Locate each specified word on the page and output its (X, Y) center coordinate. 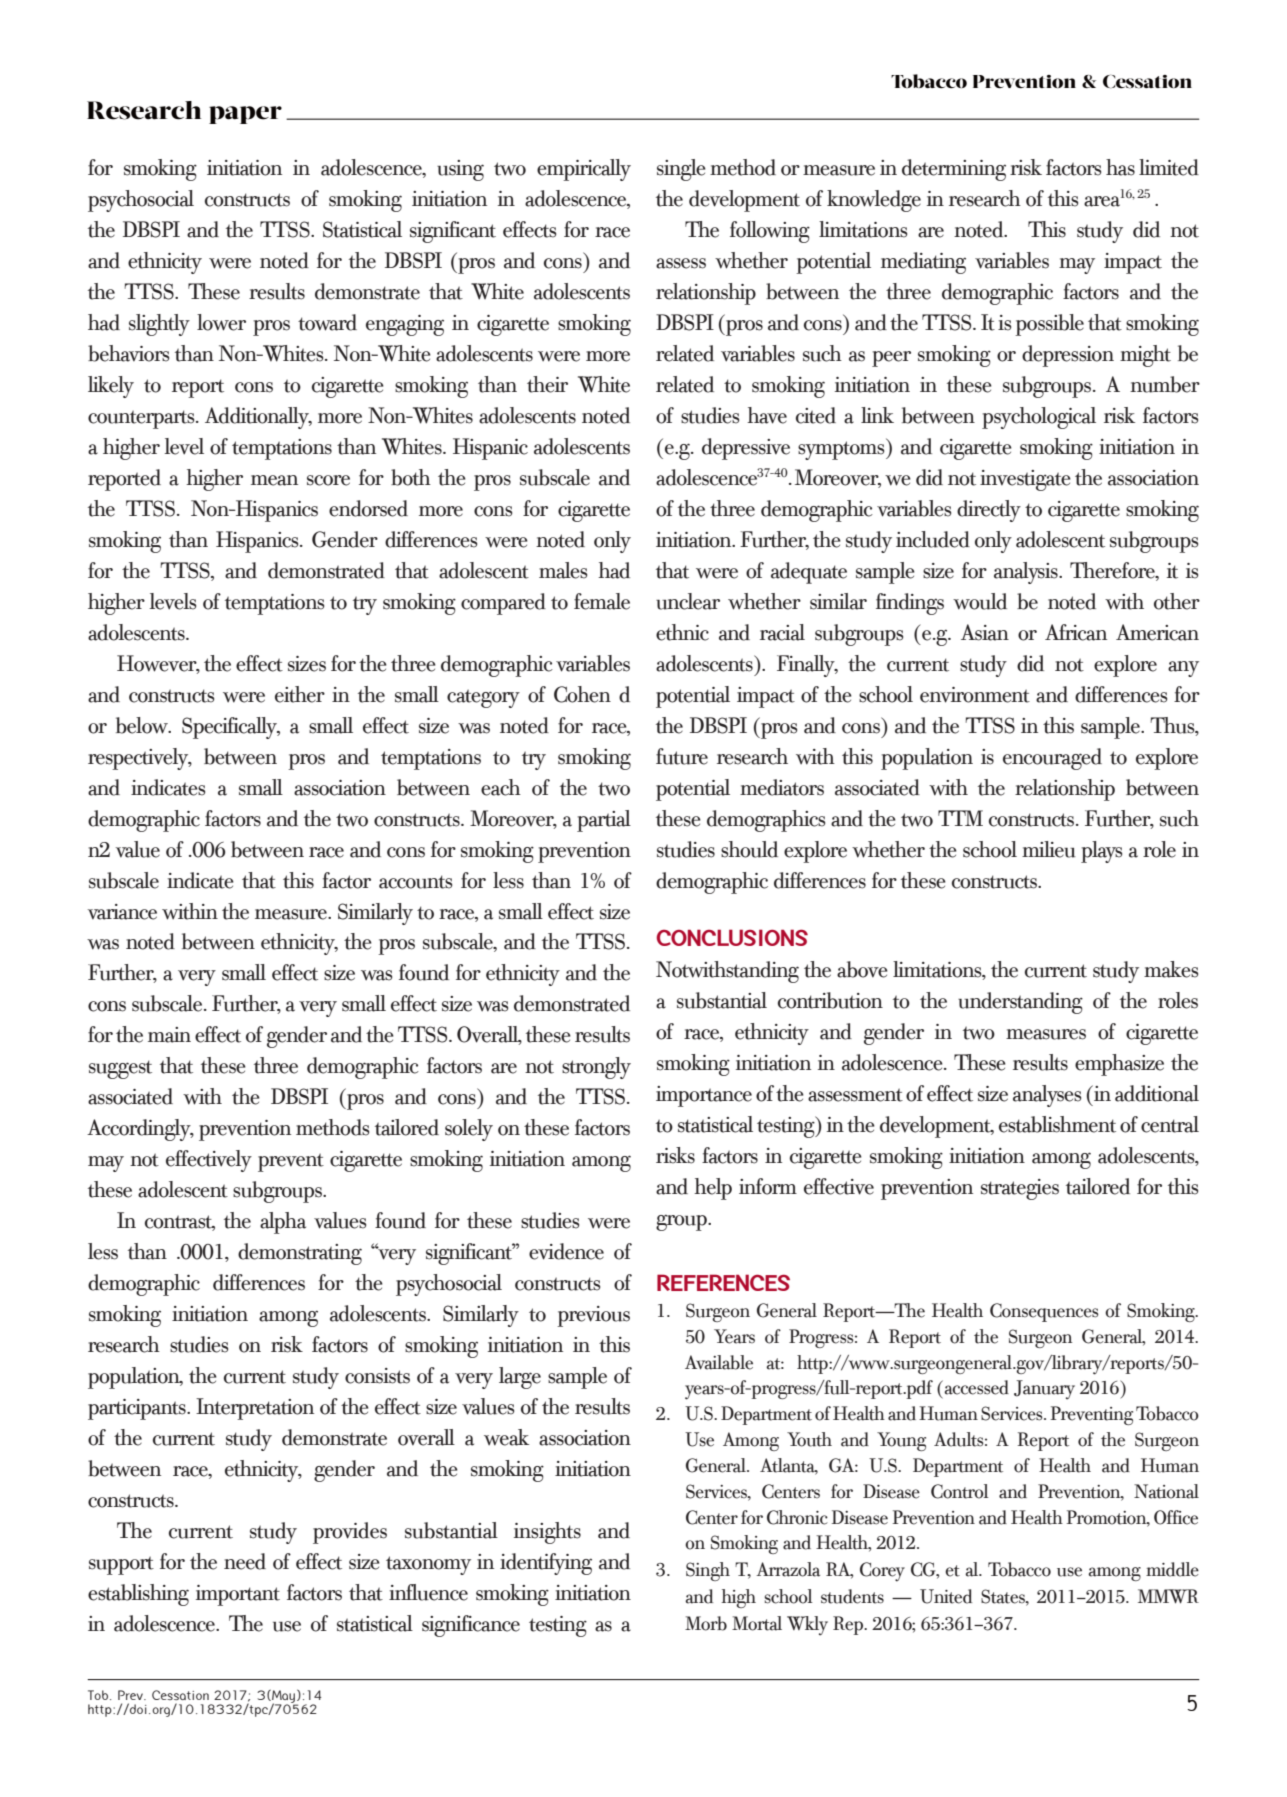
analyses (1047, 1096)
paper (245, 115)
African (1076, 632)
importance (704, 1096)
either (300, 694)
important (238, 1595)
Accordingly (140, 1130)
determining (954, 170)
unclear (688, 601)
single (681, 170)
